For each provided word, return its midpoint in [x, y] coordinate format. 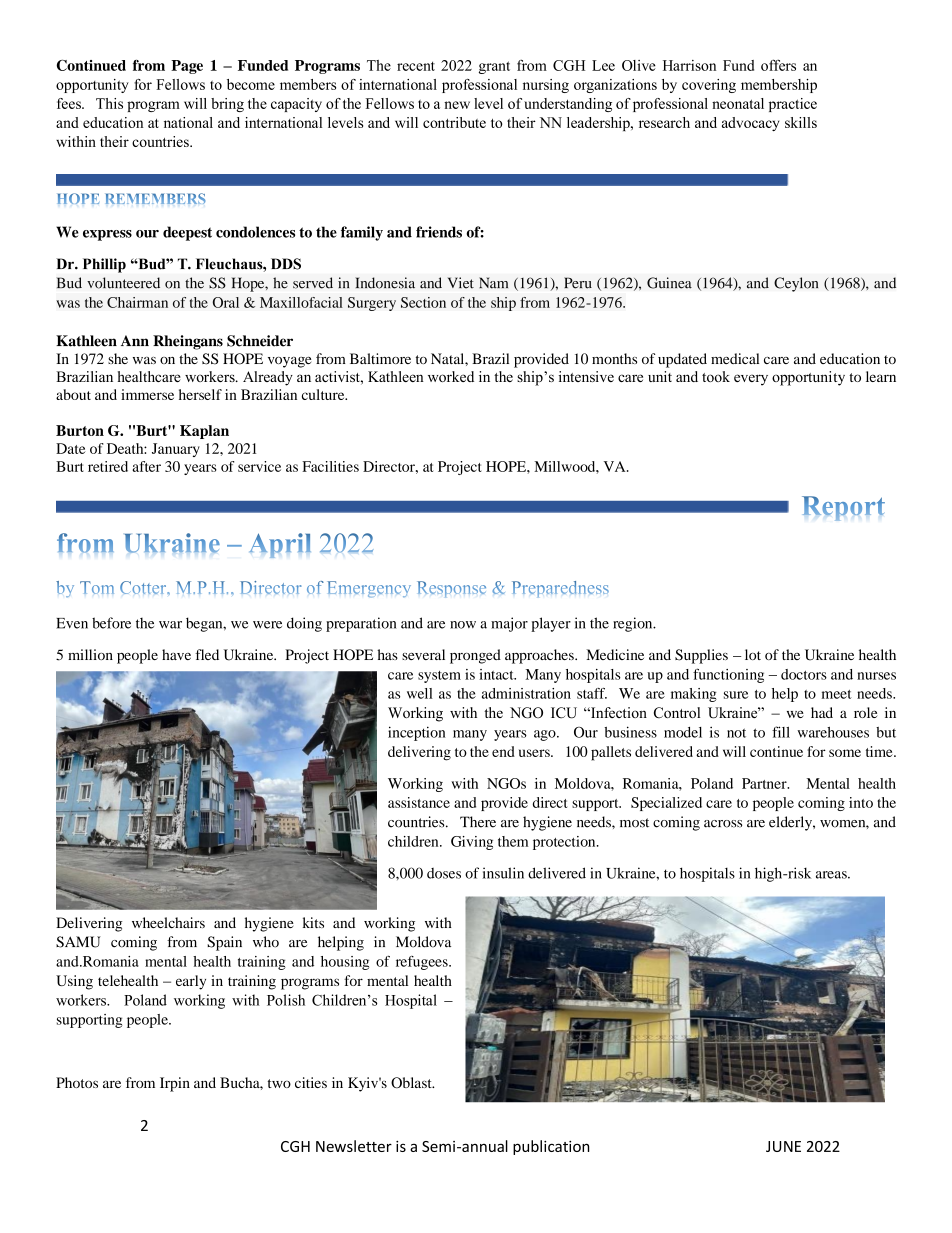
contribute [454, 122]
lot [753, 654]
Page [187, 67]
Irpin [175, 1084]
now [463, 625]
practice [793, 105]
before [111, 623]
